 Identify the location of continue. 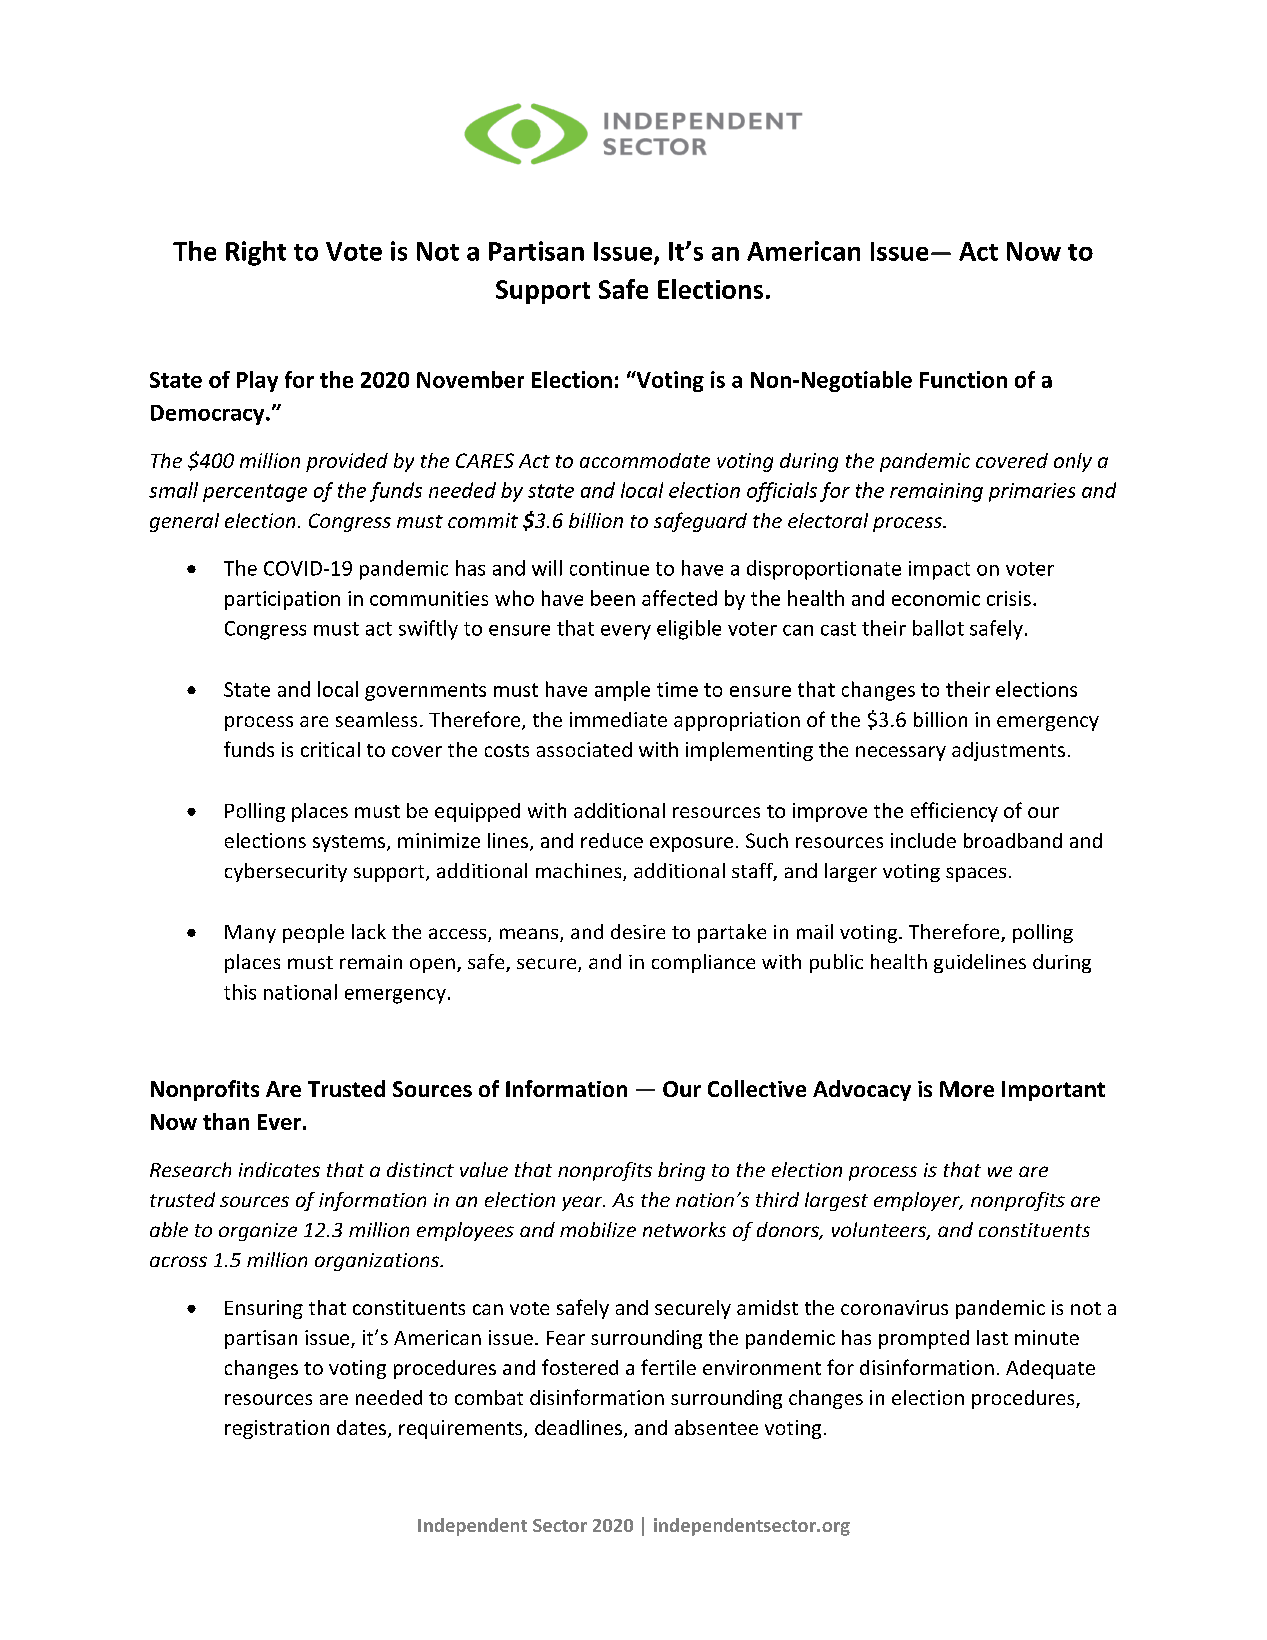
(609, 568).
